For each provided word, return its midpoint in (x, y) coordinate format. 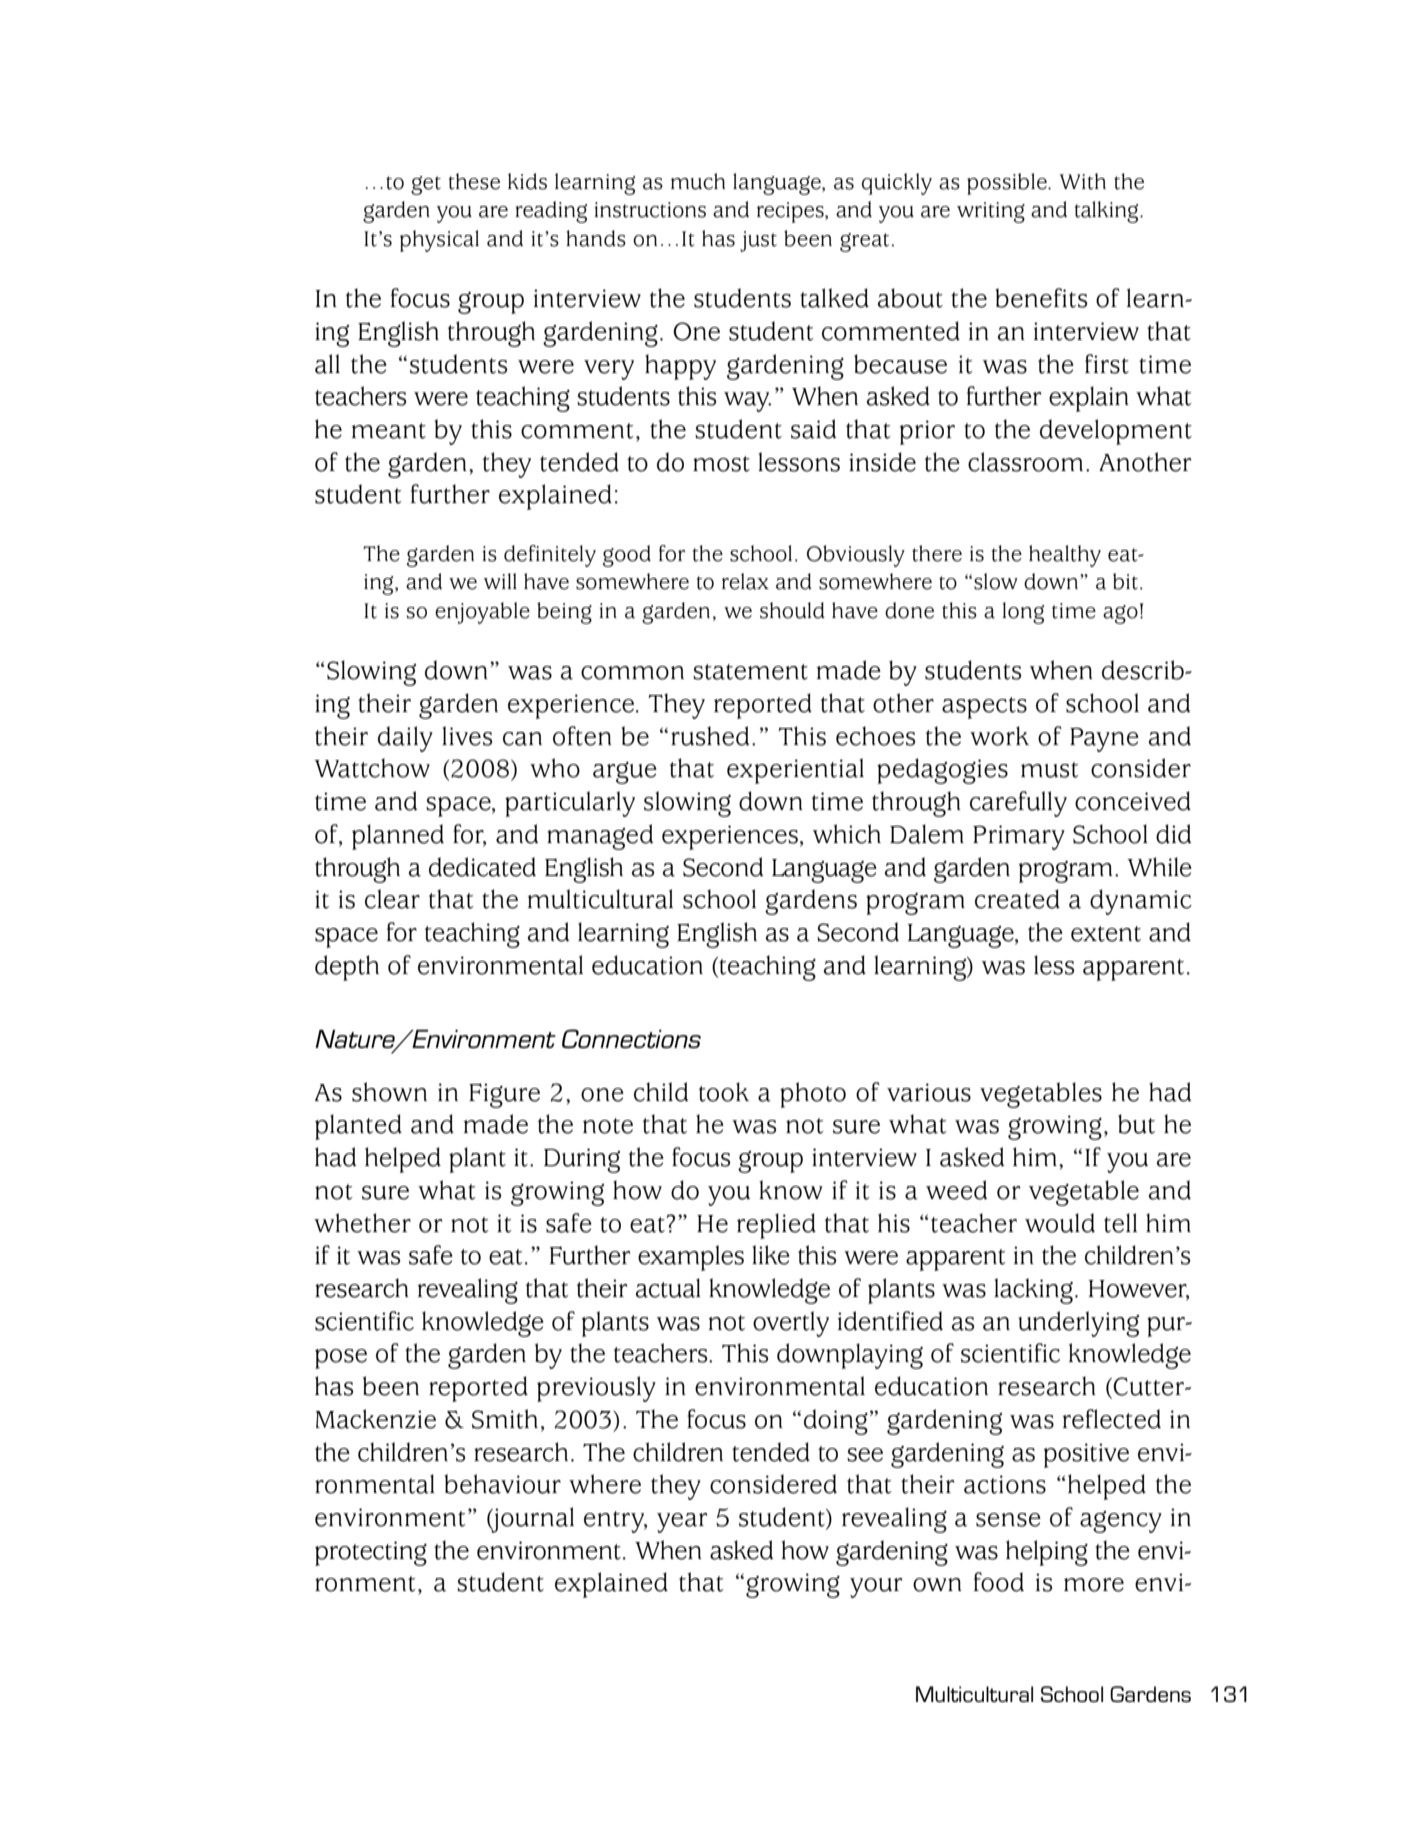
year (682, 1523)
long (1023, 613)
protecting (371, 1553)
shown (389, 1092)
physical (439, 241)
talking (1108, 212)
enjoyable (482, 613)
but (1136, 1124)
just (758, 241)
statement (750, 672)
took (724, 1092)
